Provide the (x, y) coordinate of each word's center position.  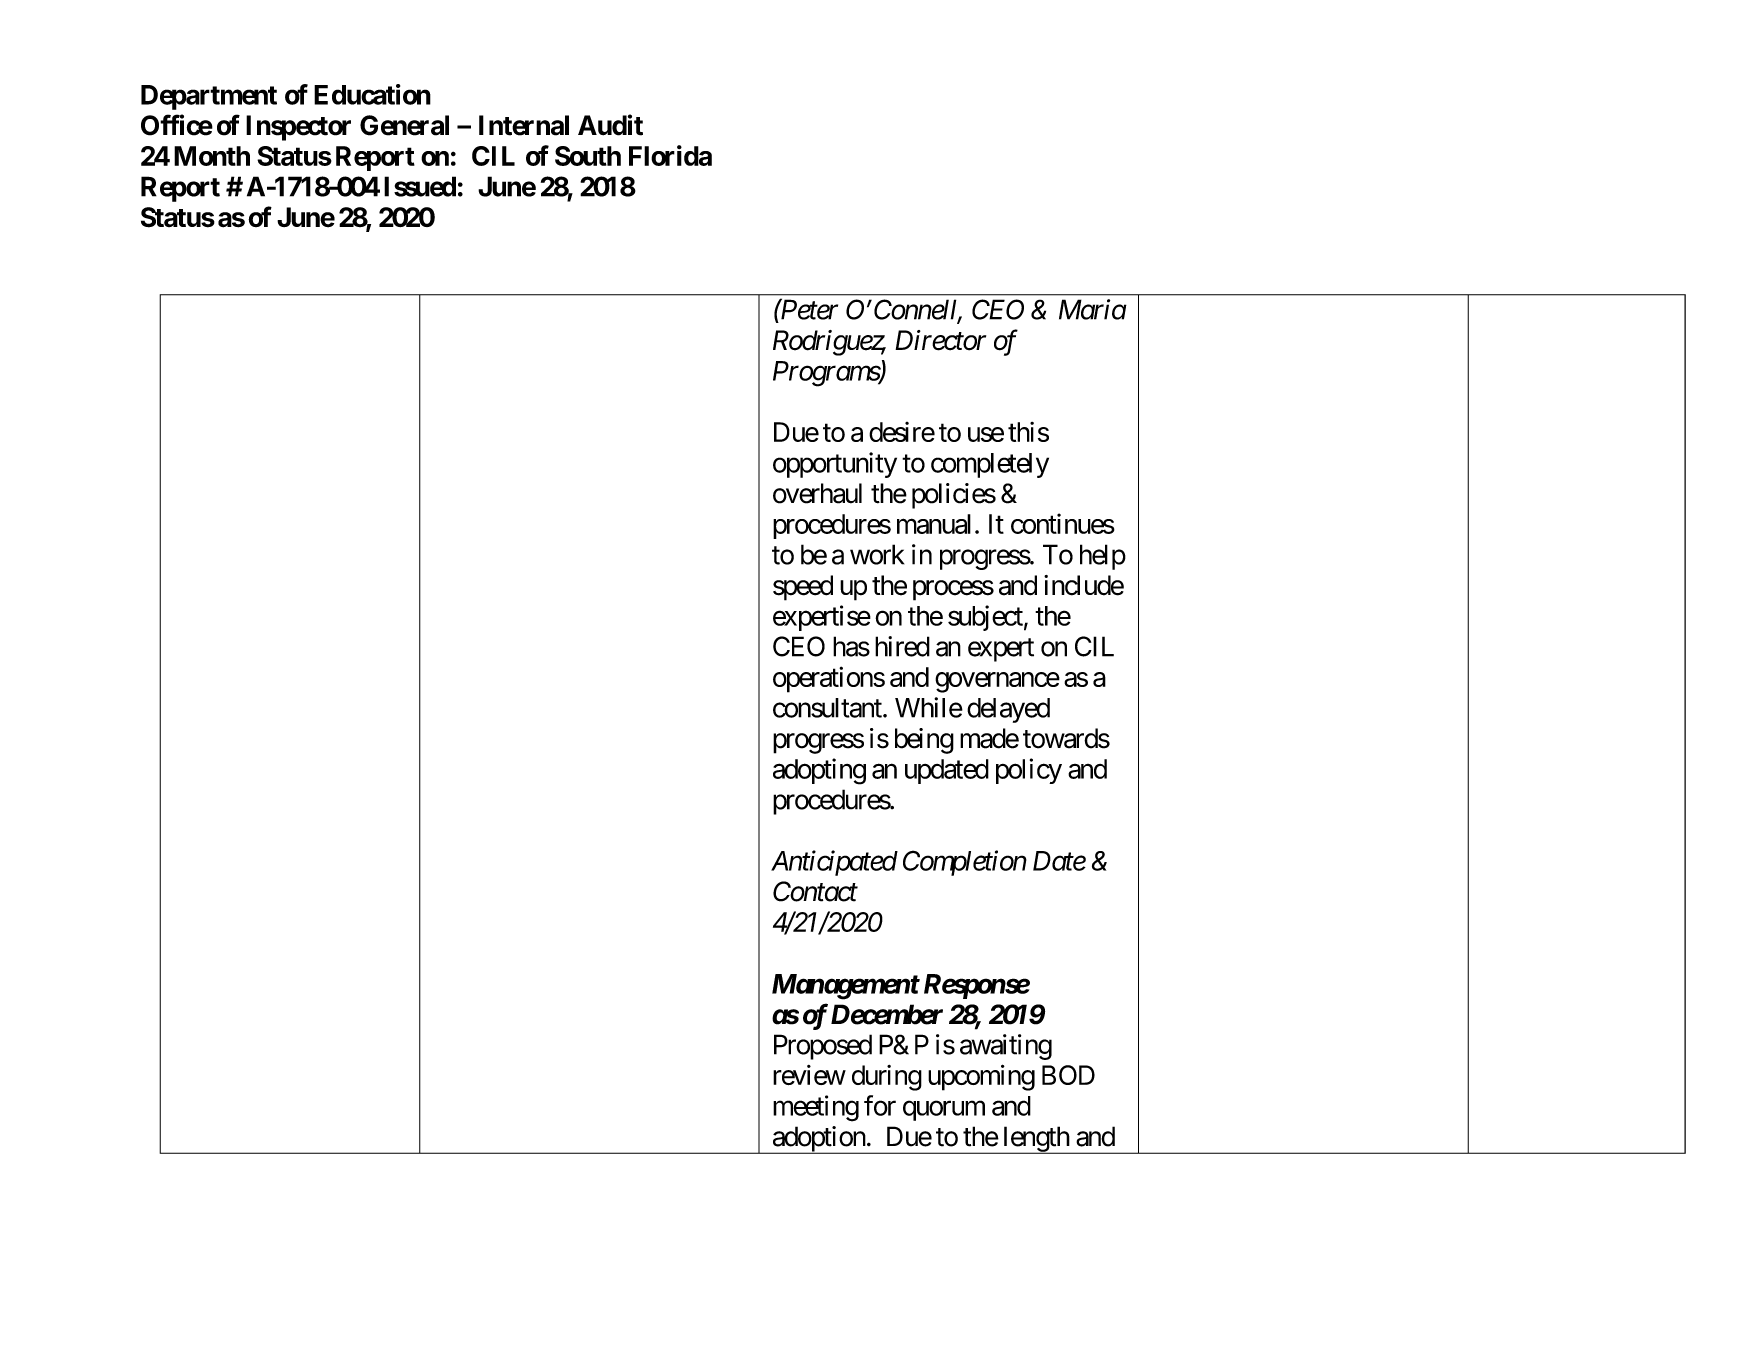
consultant (828, 708)
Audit (610, 125)
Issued (420, 186)
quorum (944, 1111)
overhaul (817, 493)
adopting (819, 771)
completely (990, 465)
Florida (670, 155)
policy (1029, 771)
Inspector (298, 128)
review (809, 1075)
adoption (818, 1140)
